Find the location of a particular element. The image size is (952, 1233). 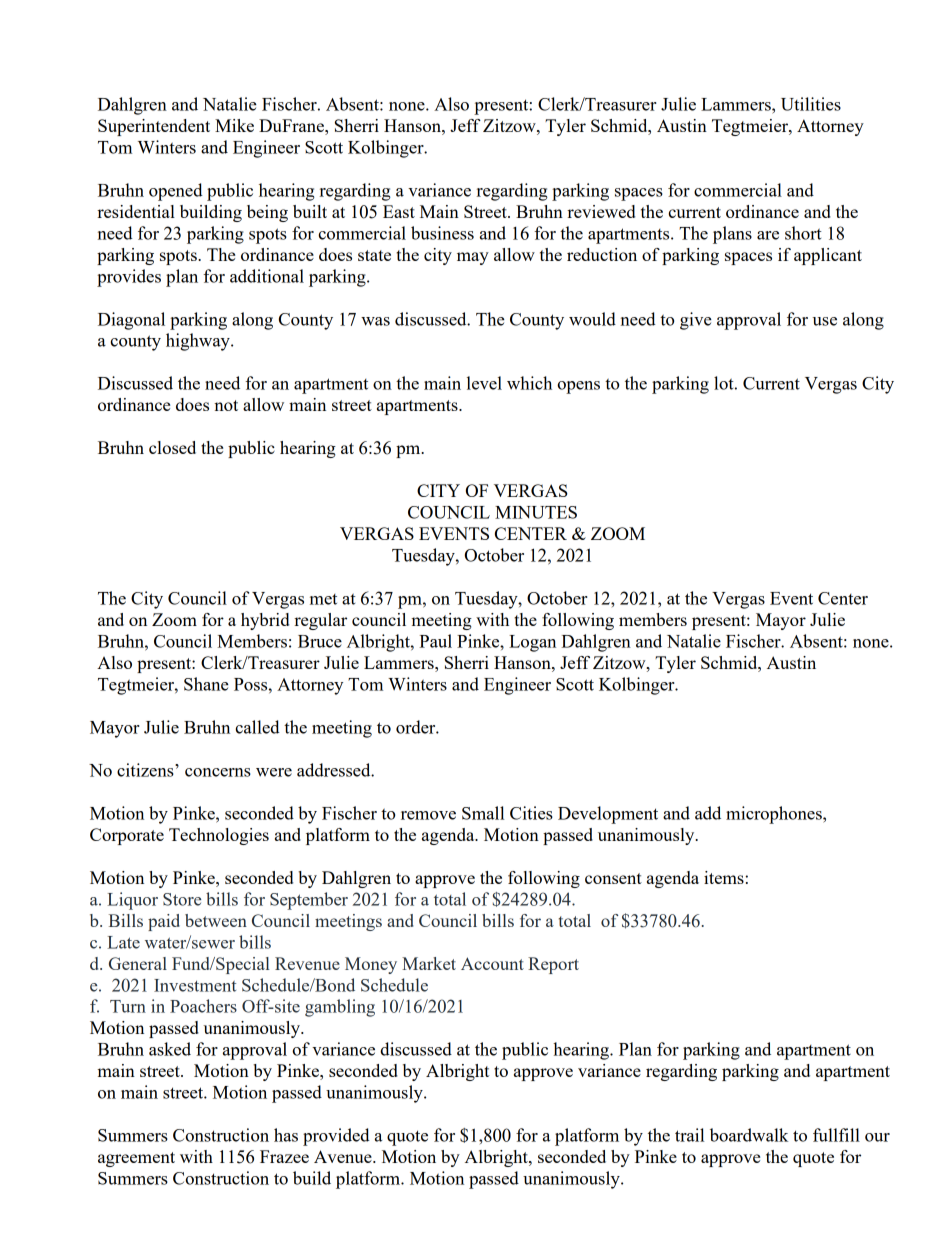

Utilities is located at coordinates (811, 104).
